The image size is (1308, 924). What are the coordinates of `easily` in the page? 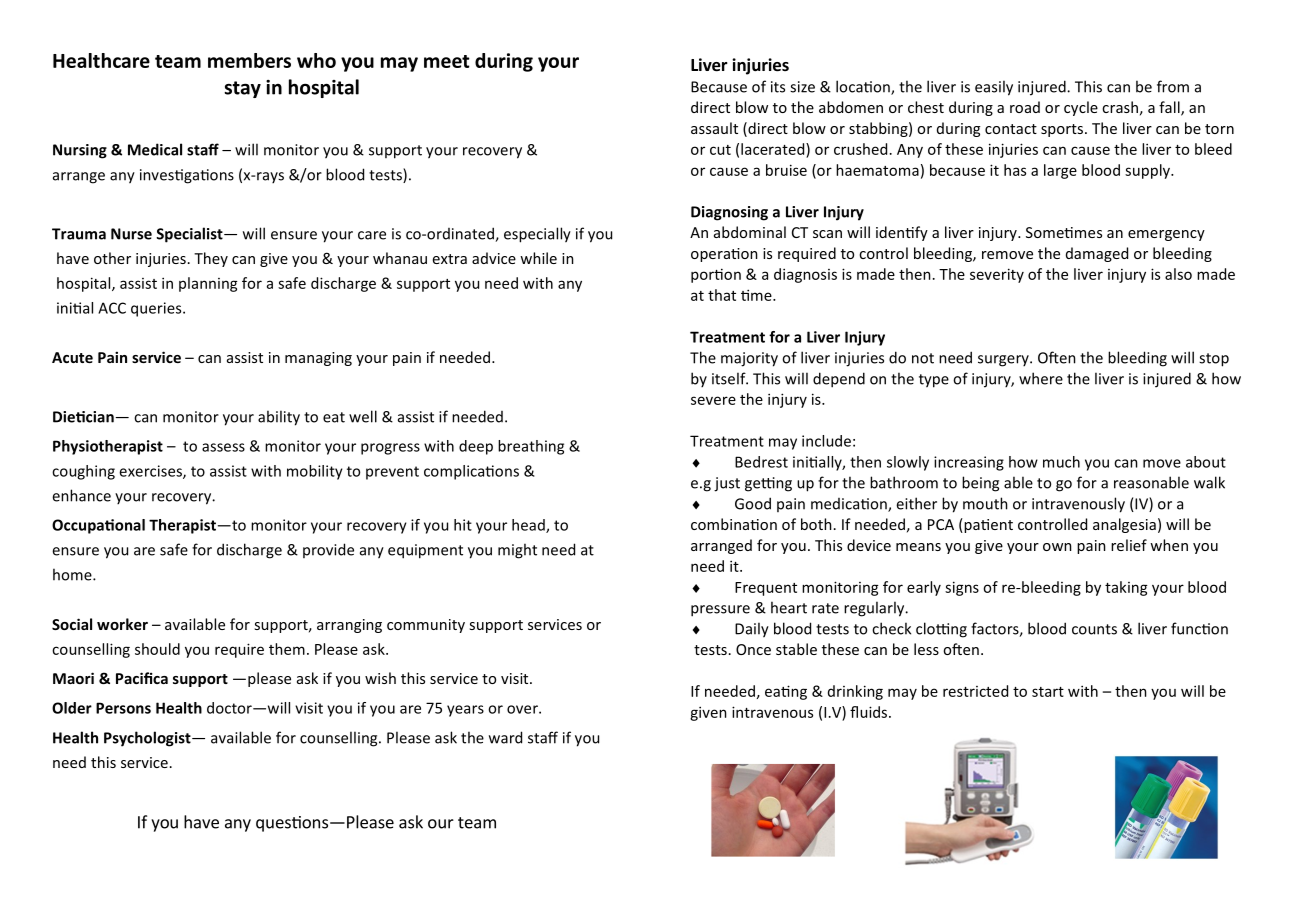 It's located at (994, 88).
